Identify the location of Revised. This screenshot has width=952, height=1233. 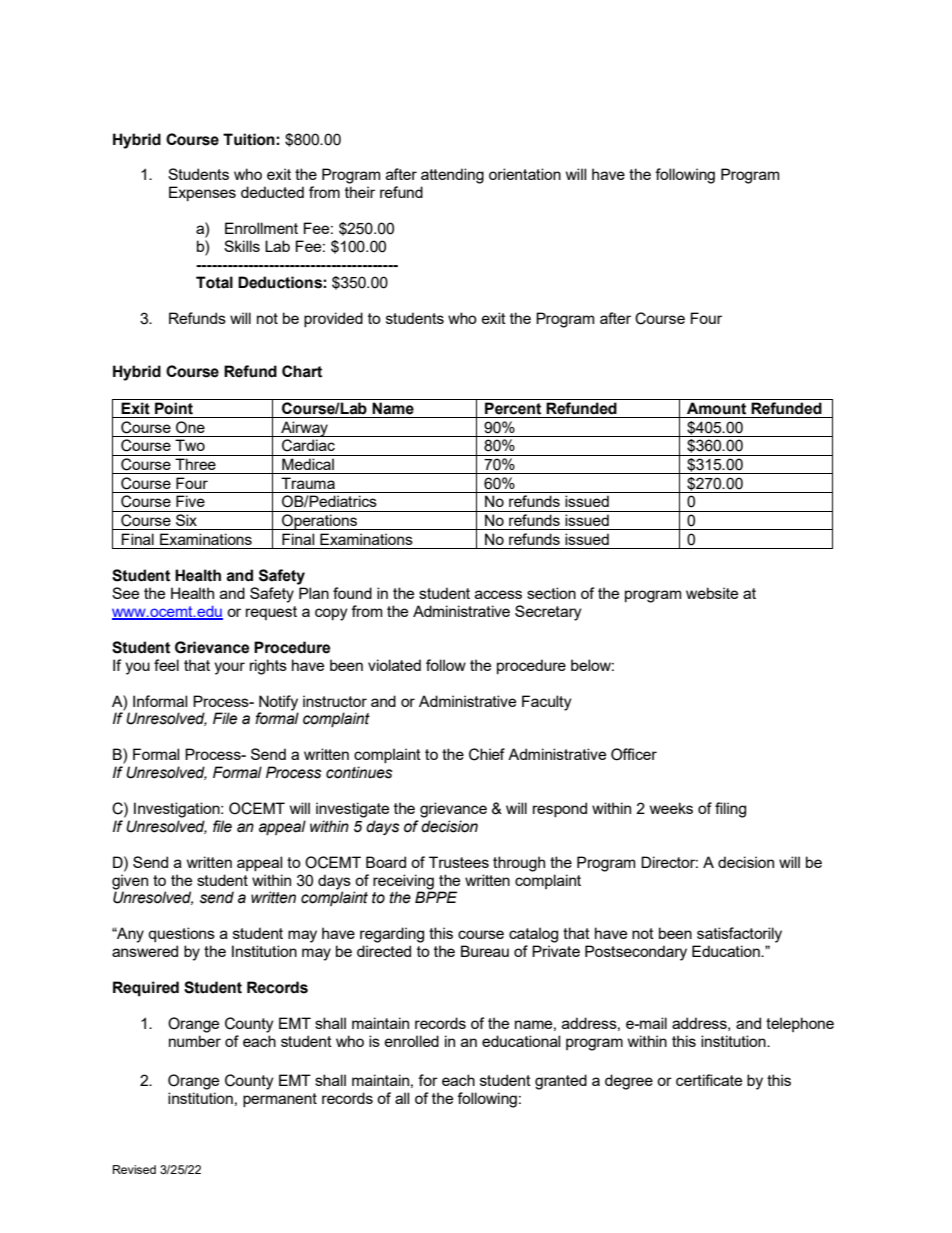
(134, 1169).
